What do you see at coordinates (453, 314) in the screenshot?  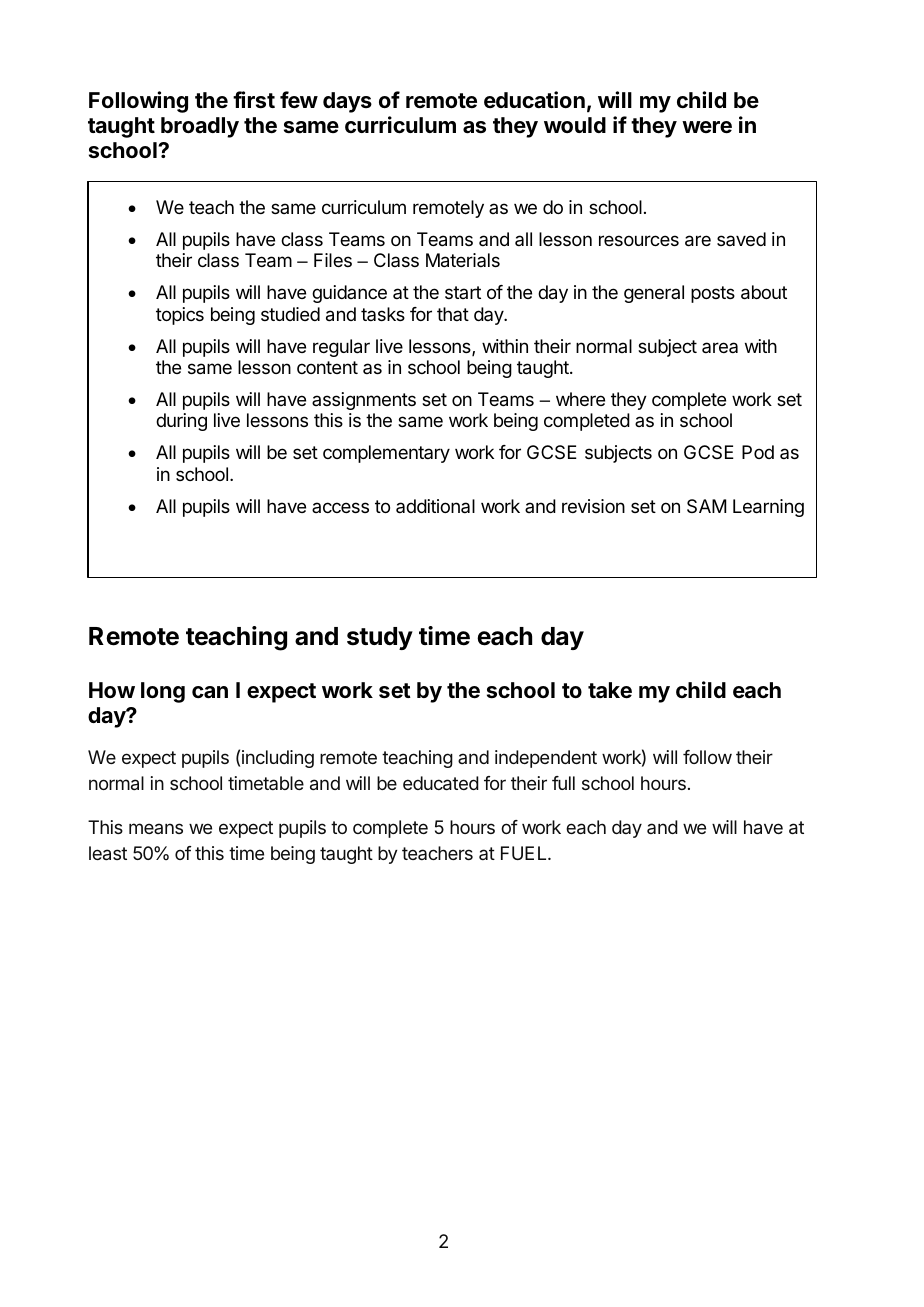 I see `that` at bounding box center [453, 314].
